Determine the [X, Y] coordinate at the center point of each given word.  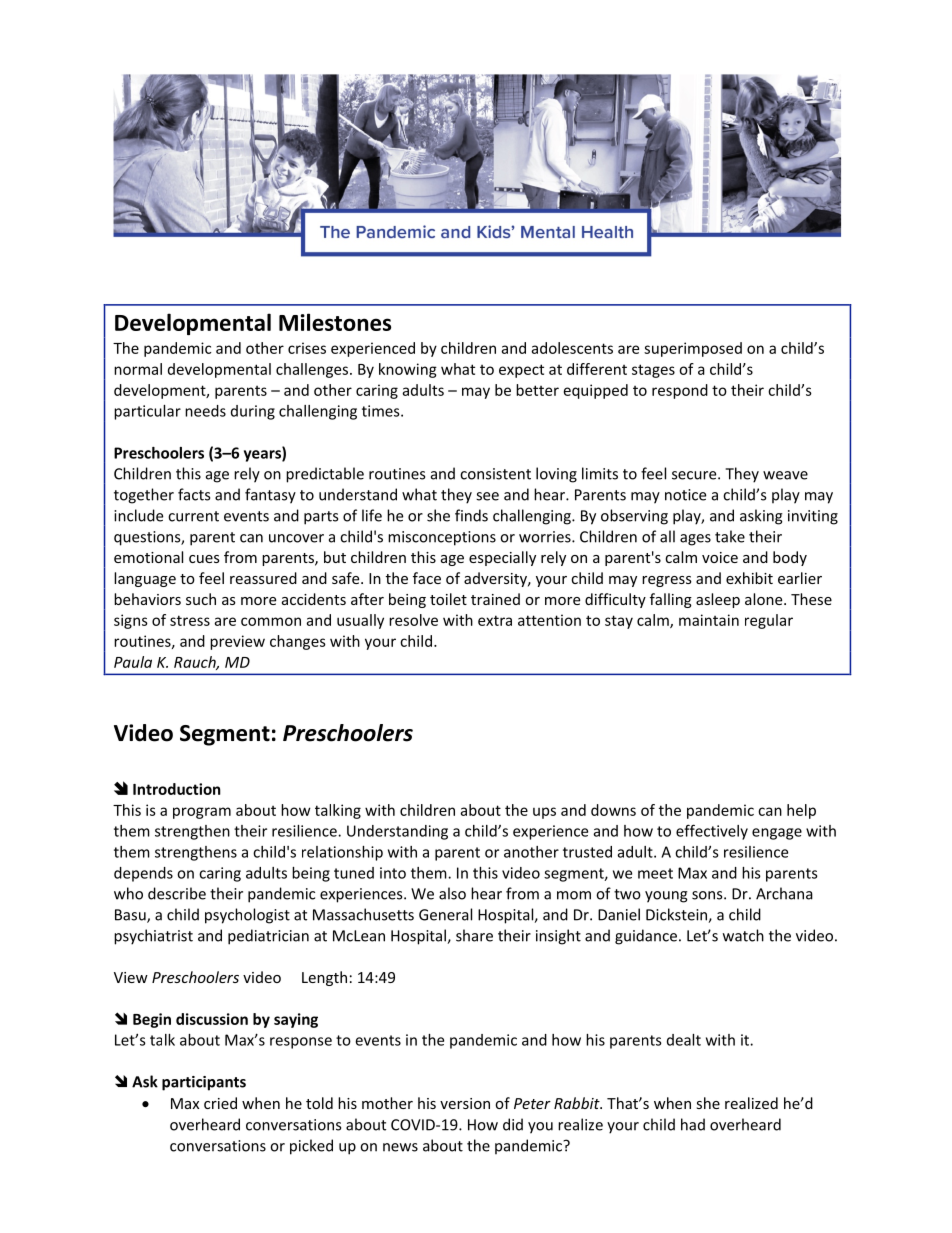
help [801, 811]
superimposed [693, 349]
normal [138, 369]
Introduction [177, 789]
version [465, 1103]
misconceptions [442, 538]
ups [544, 813]
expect [521, 371]
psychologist [247, 916]
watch [743, 935]
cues [204, 559]
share [474, 935]
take [730, 536]
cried [220, 1103]
